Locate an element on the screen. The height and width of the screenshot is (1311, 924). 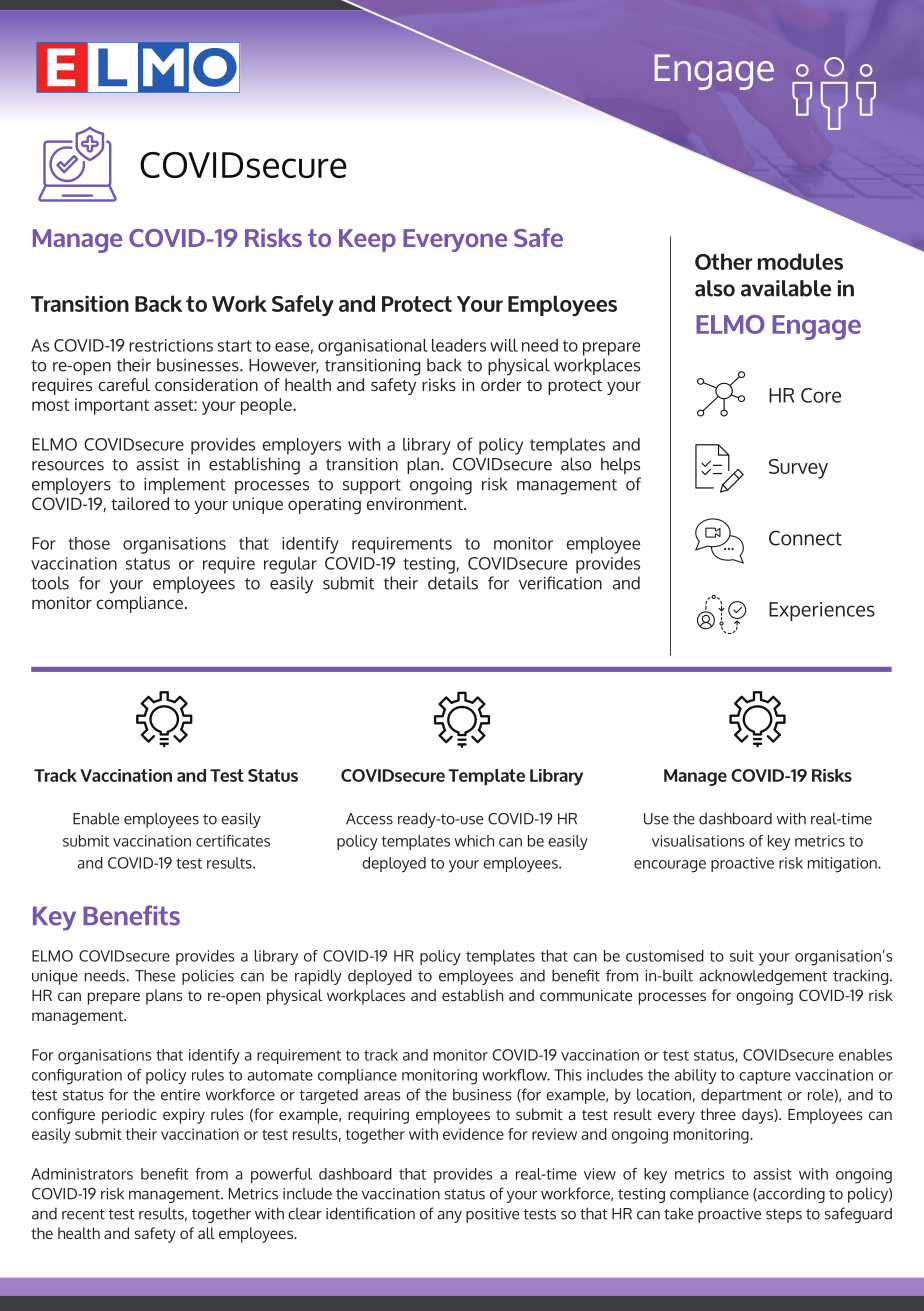
tailored is located at coordinates (140, 503).
